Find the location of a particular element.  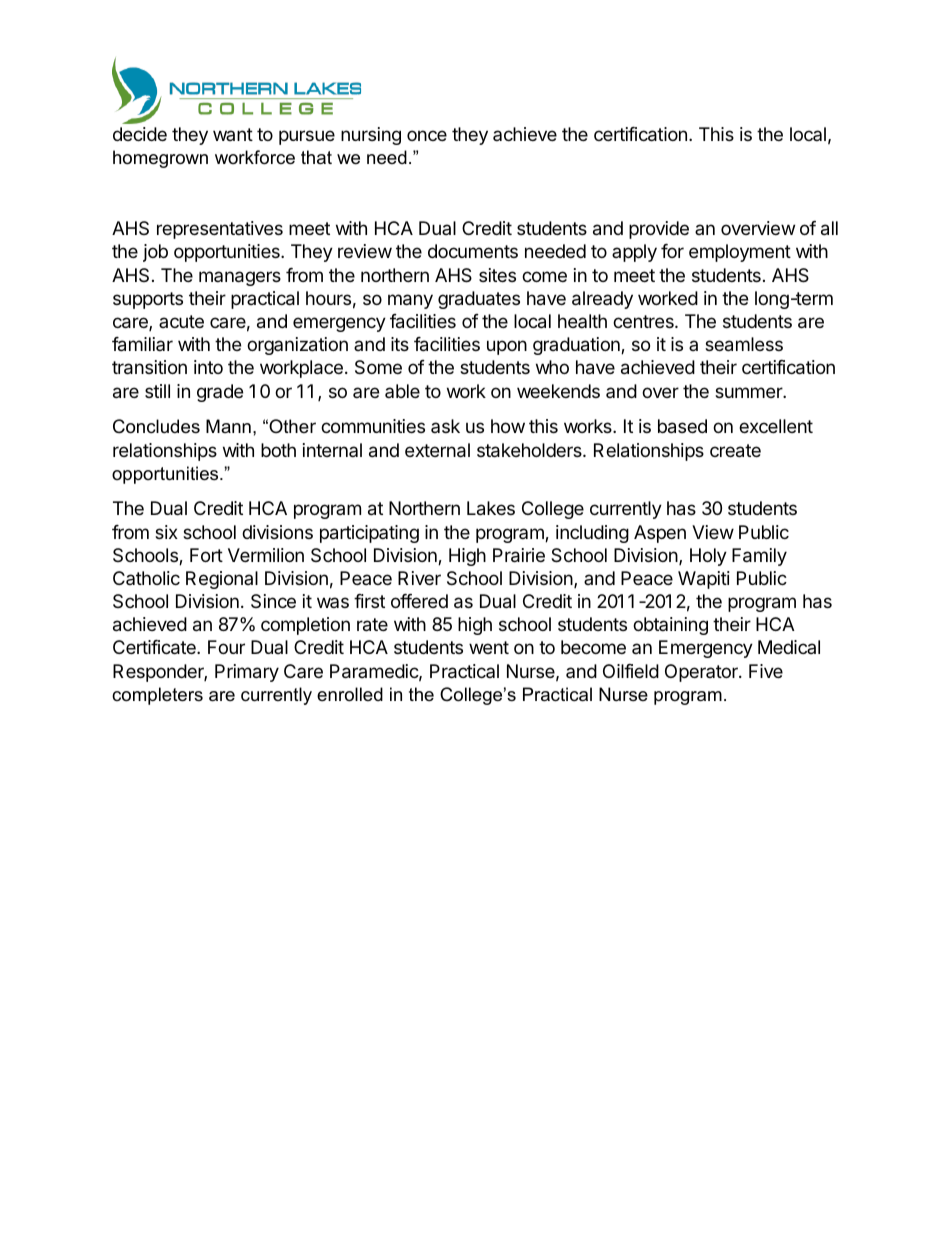

once is located at coordinates (427, 135).
